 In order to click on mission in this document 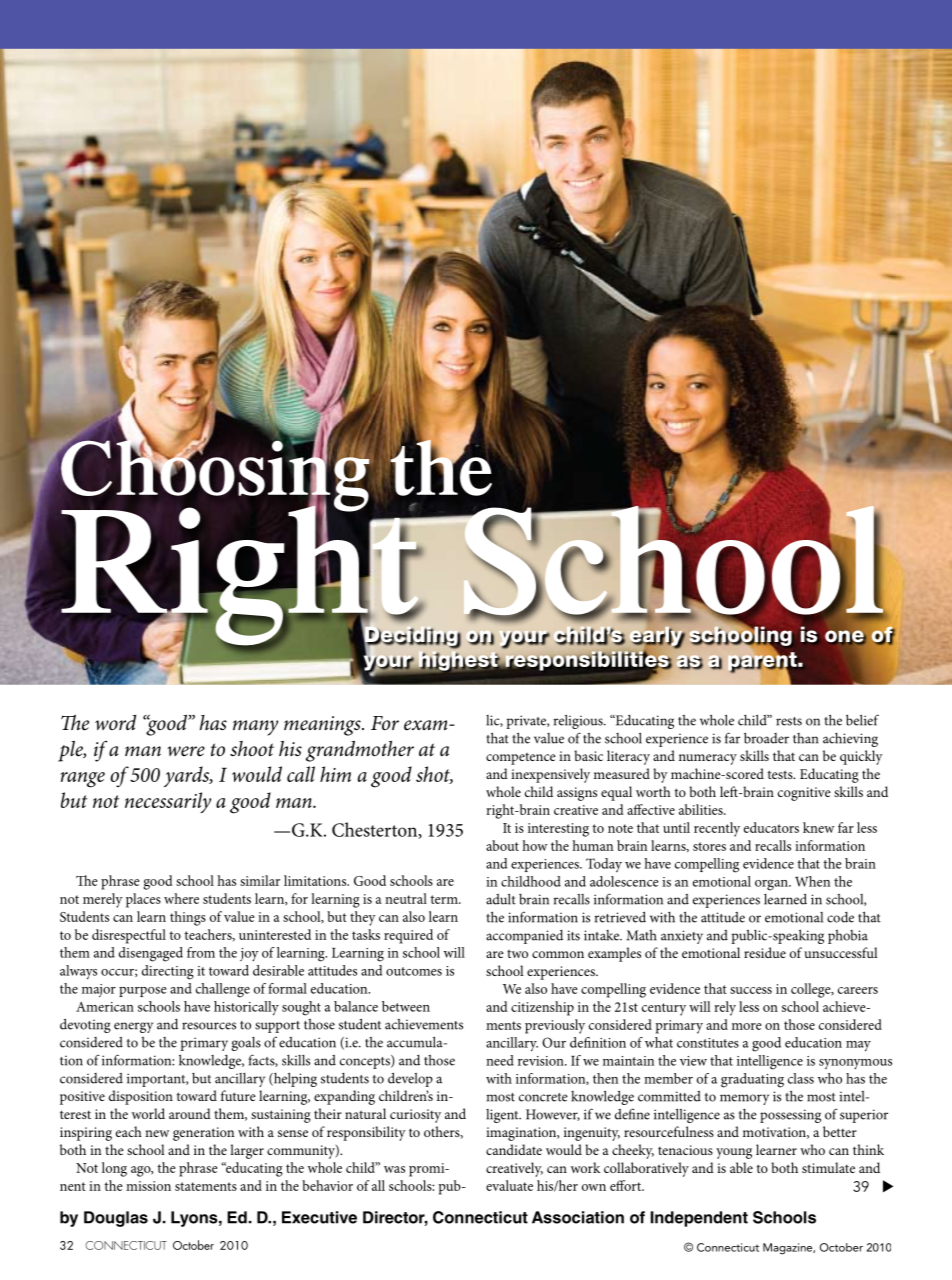, I will do `click(148, 1186)`.
